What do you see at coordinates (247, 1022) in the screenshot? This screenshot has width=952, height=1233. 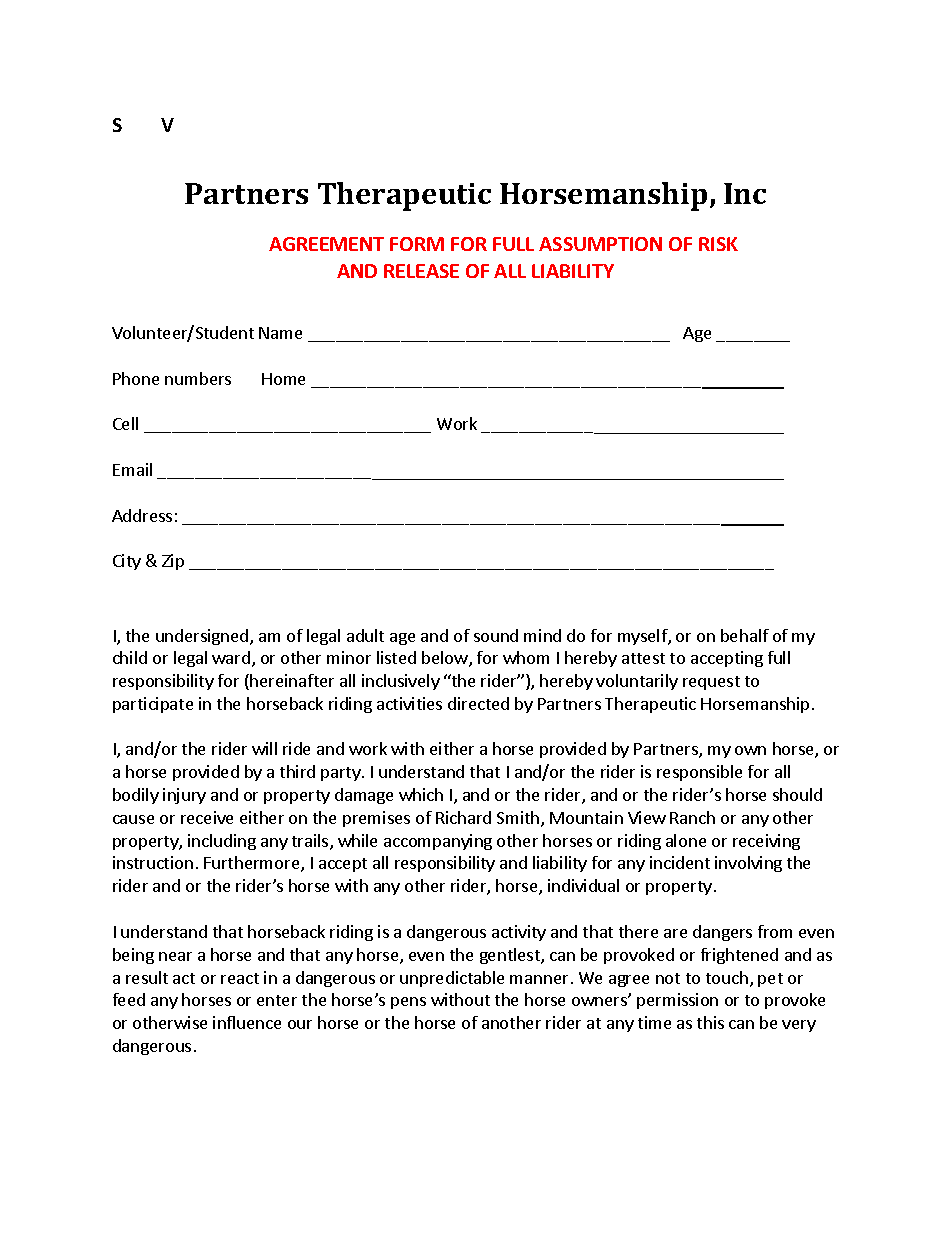 I see `influence` at bounding box center [247, 1022].
